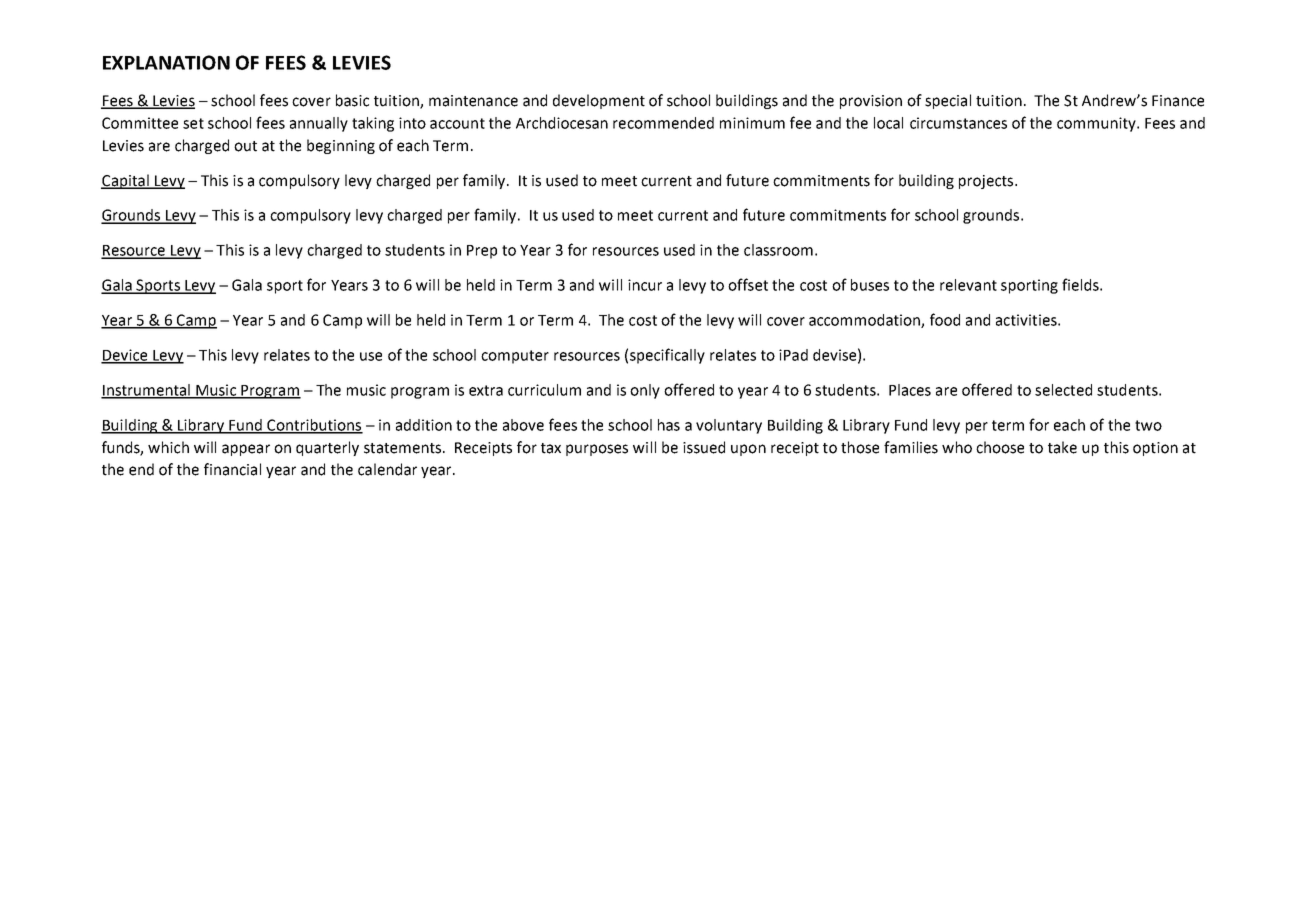  What do you see at coordinates (645, 285) in the screenshot?
I see `incur` at bounding box center [645, 285].
